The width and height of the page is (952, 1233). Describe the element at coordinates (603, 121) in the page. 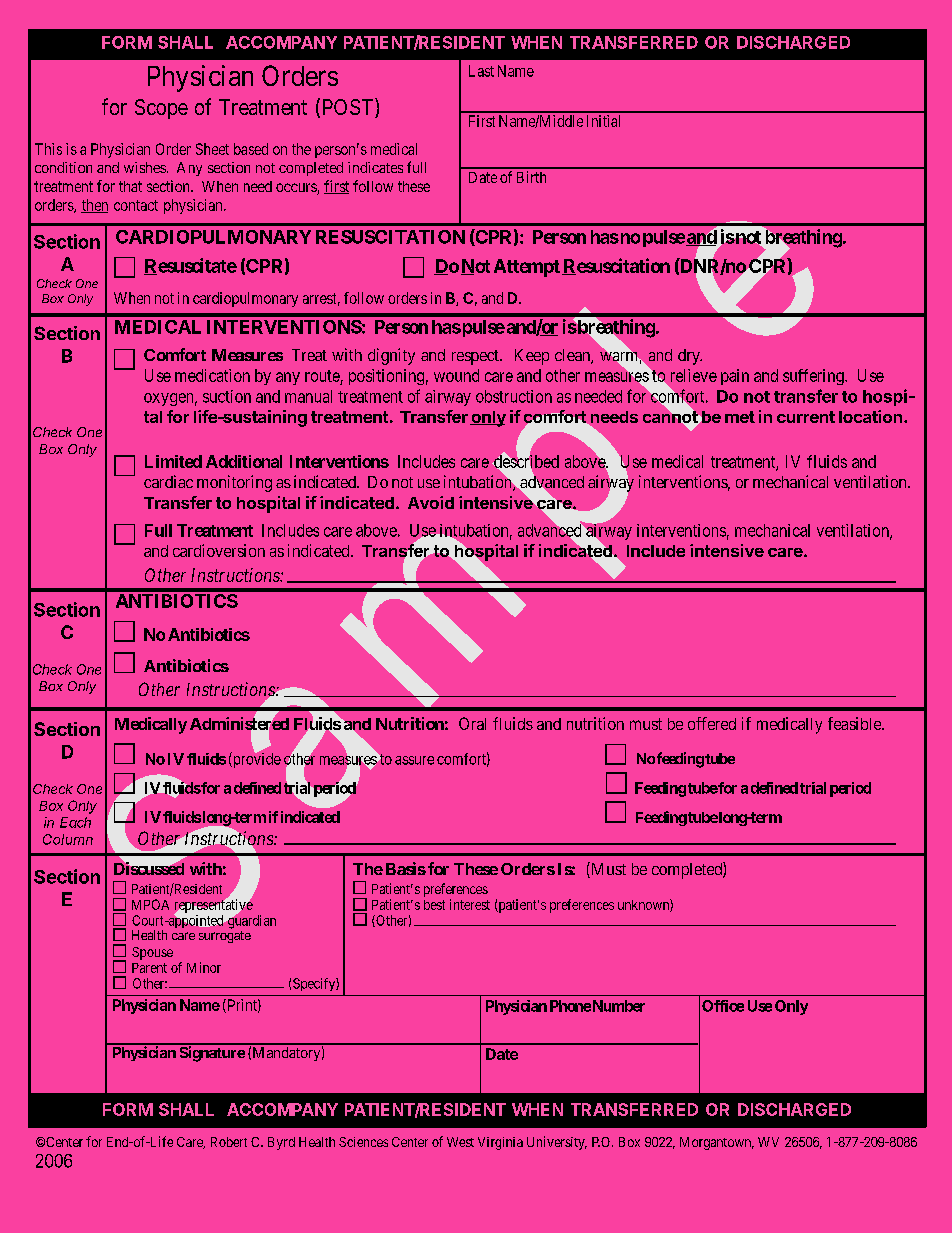

I see `Initial` at that location.
